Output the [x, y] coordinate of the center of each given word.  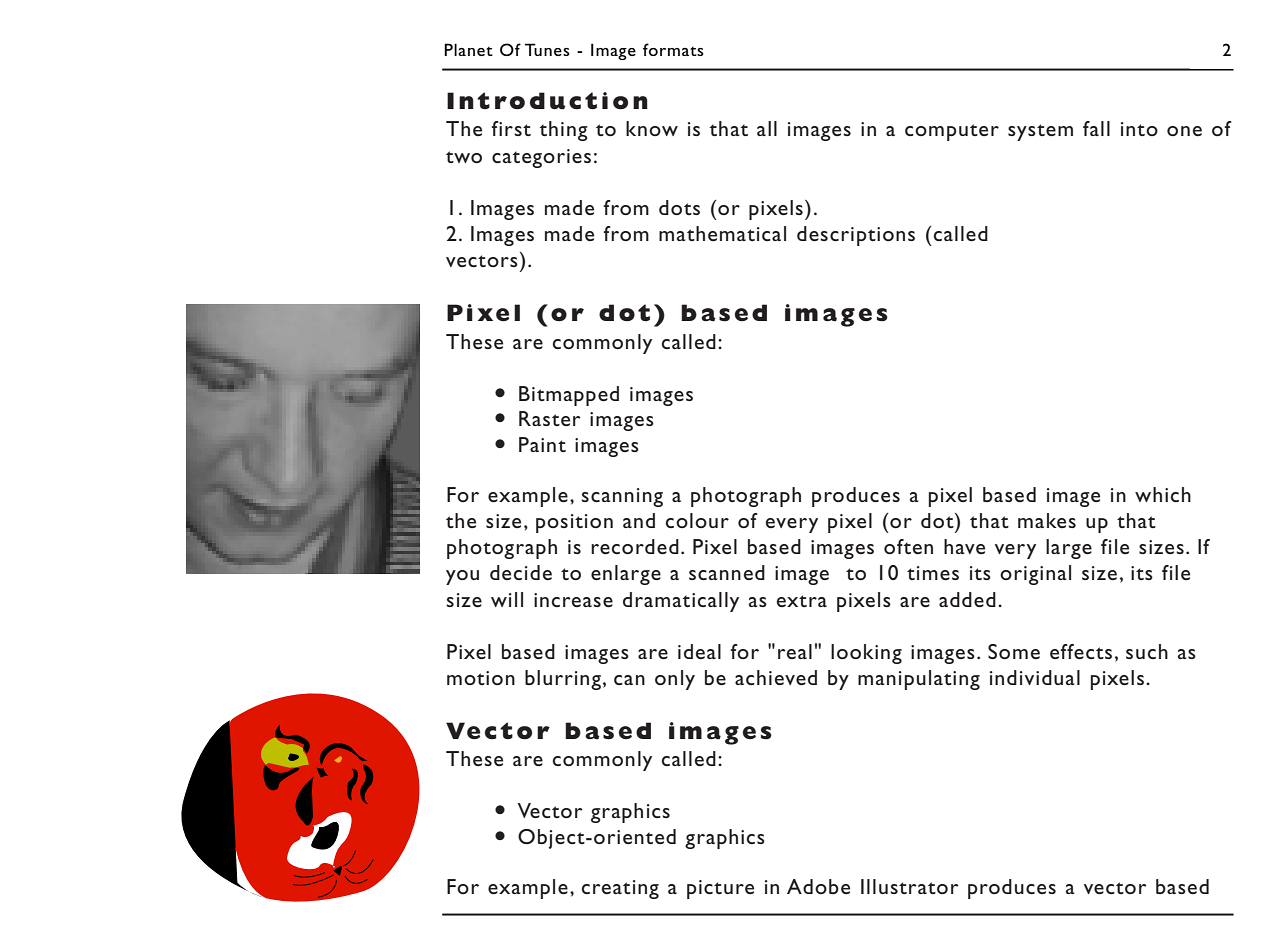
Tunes [547, 49]
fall [1096, 128]
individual [1035, 677]
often [908, 546]
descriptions [856, 236]
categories [541, 158]
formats [673, 49]
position [574, 523]
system [1040, 132]
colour [697, 520]
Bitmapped [569, 396]
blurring [563, 680]
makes [1047, 520]
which [1163, 494]
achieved [776, 677]
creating [620, 889]
